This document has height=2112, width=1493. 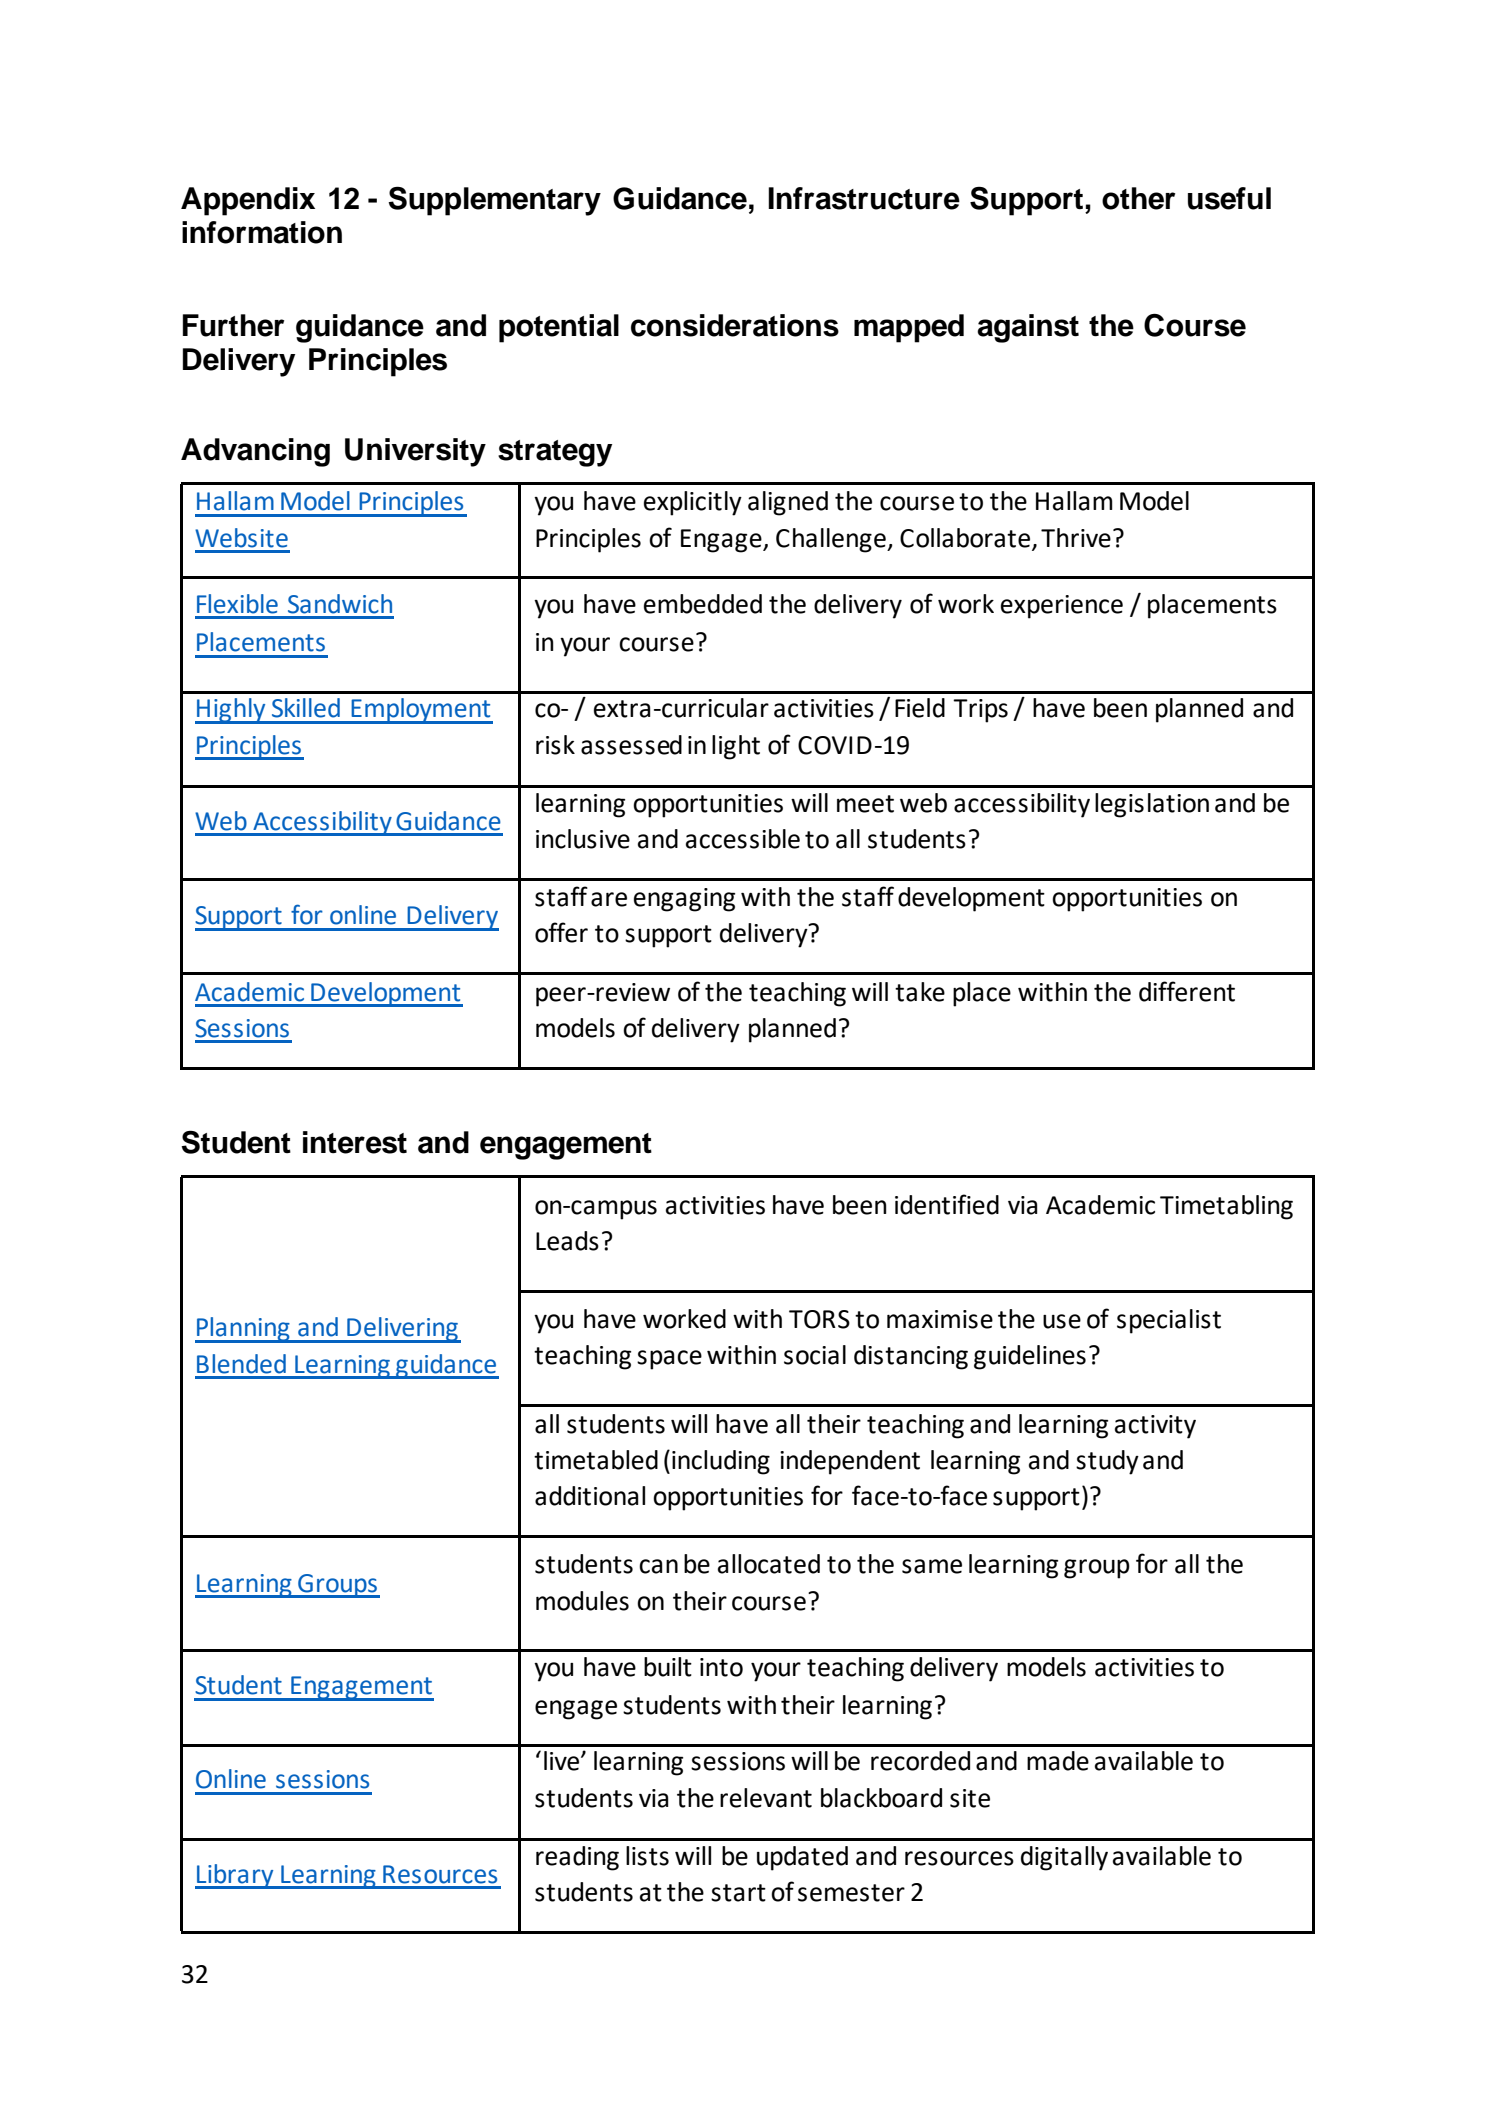 What do you see at coordinates (243, 1330) in the document?
I see `Planning` at bounding box center [243, 1330].
